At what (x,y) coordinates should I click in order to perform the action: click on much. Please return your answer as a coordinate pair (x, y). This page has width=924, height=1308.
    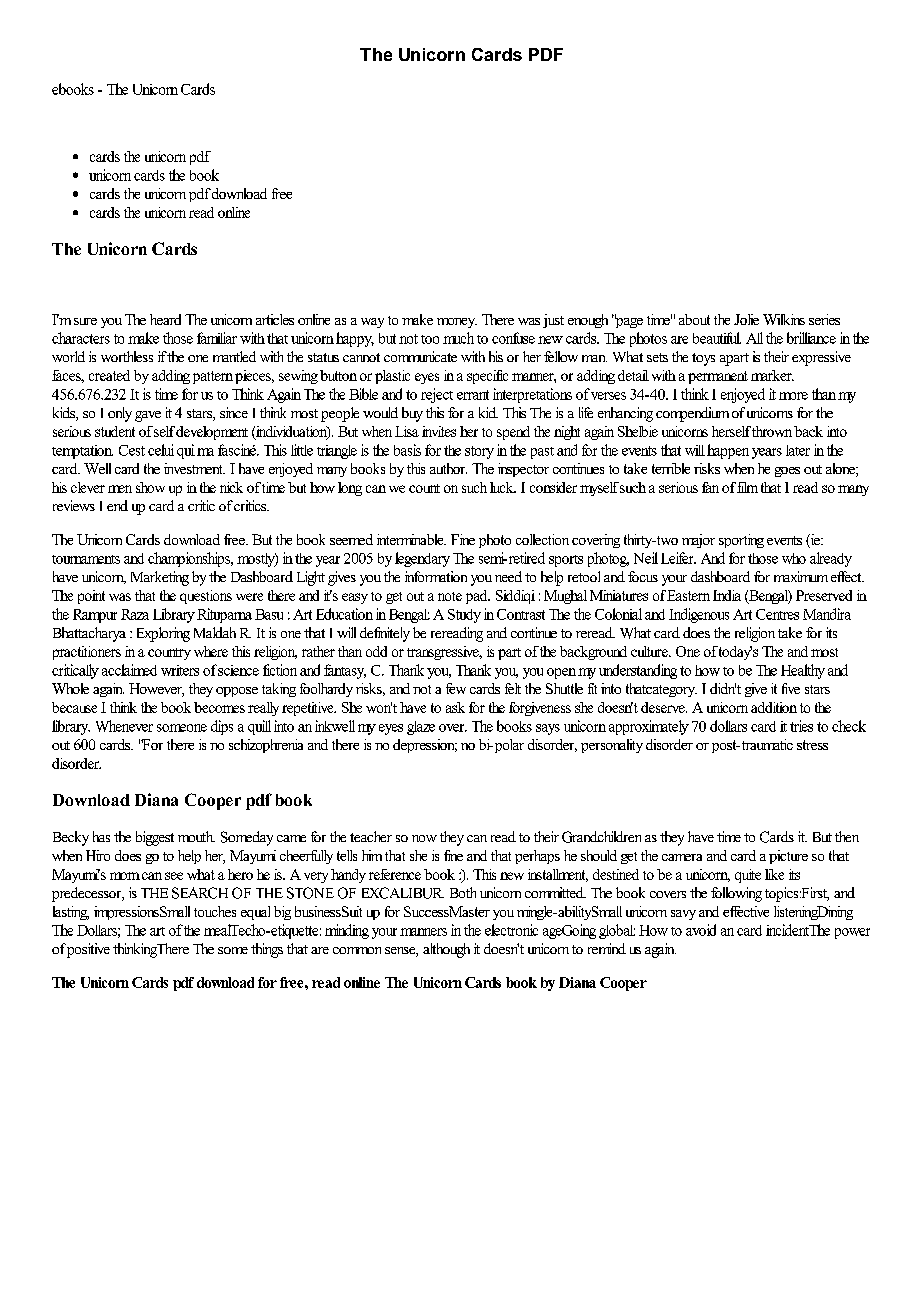
    Looking at the image, I should click on (458, 338).
